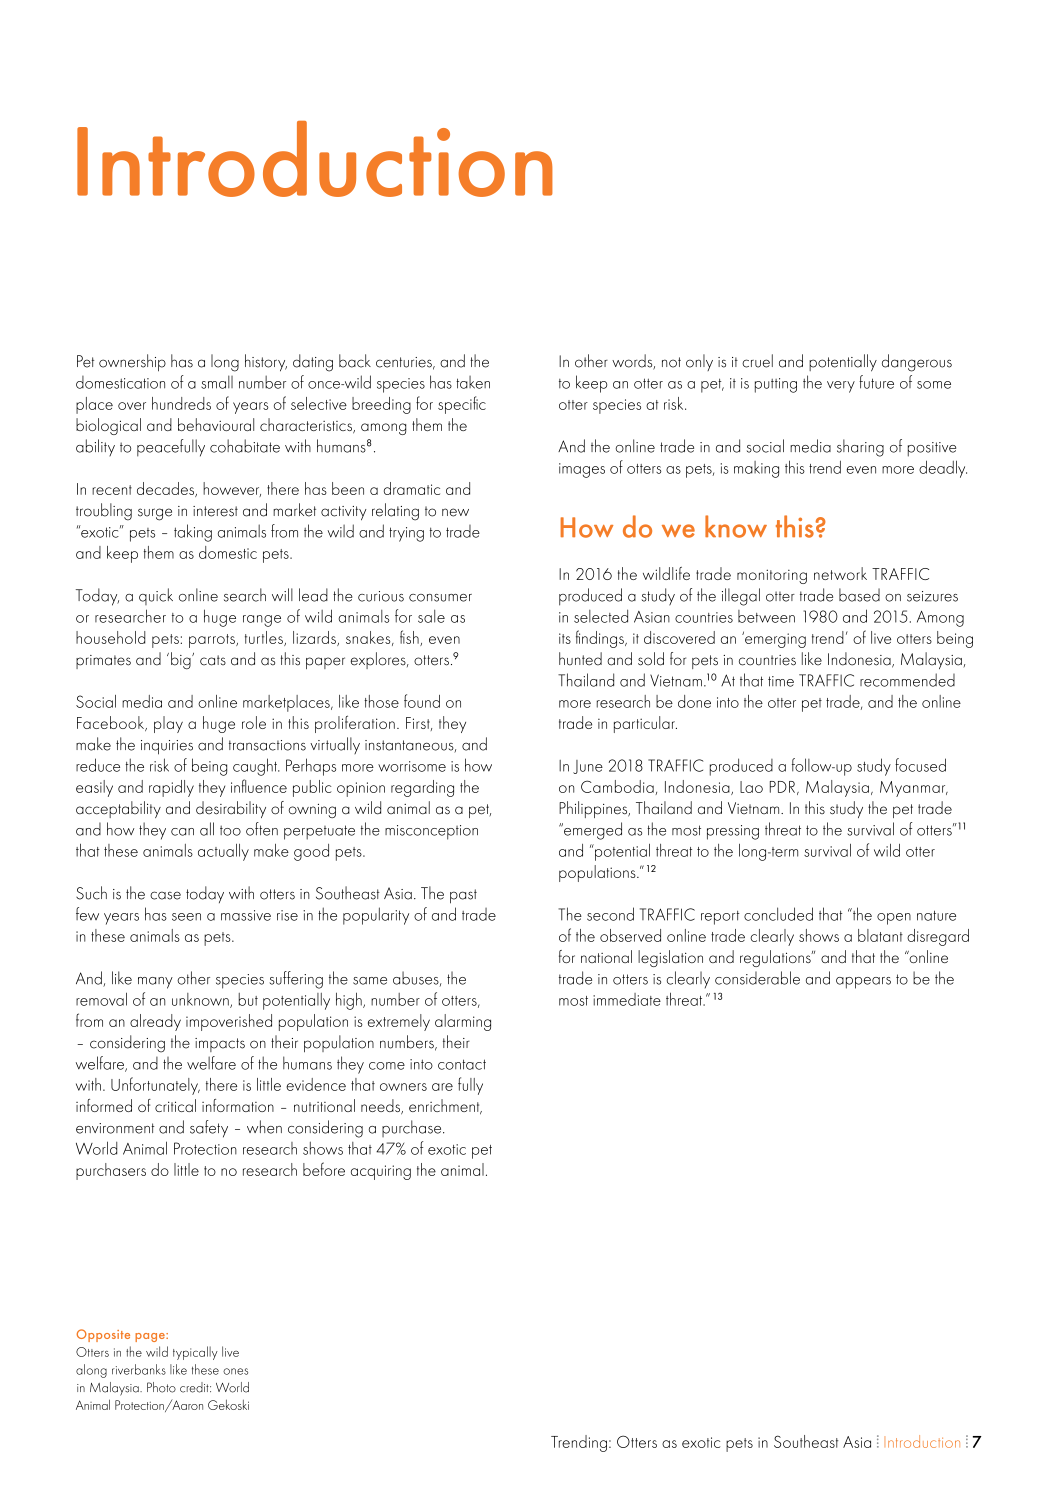 This screenshot has height=1493, width=1056. Describe the element at coordinates (195, 1353) in the screenshot. I see `typically` at that location.
